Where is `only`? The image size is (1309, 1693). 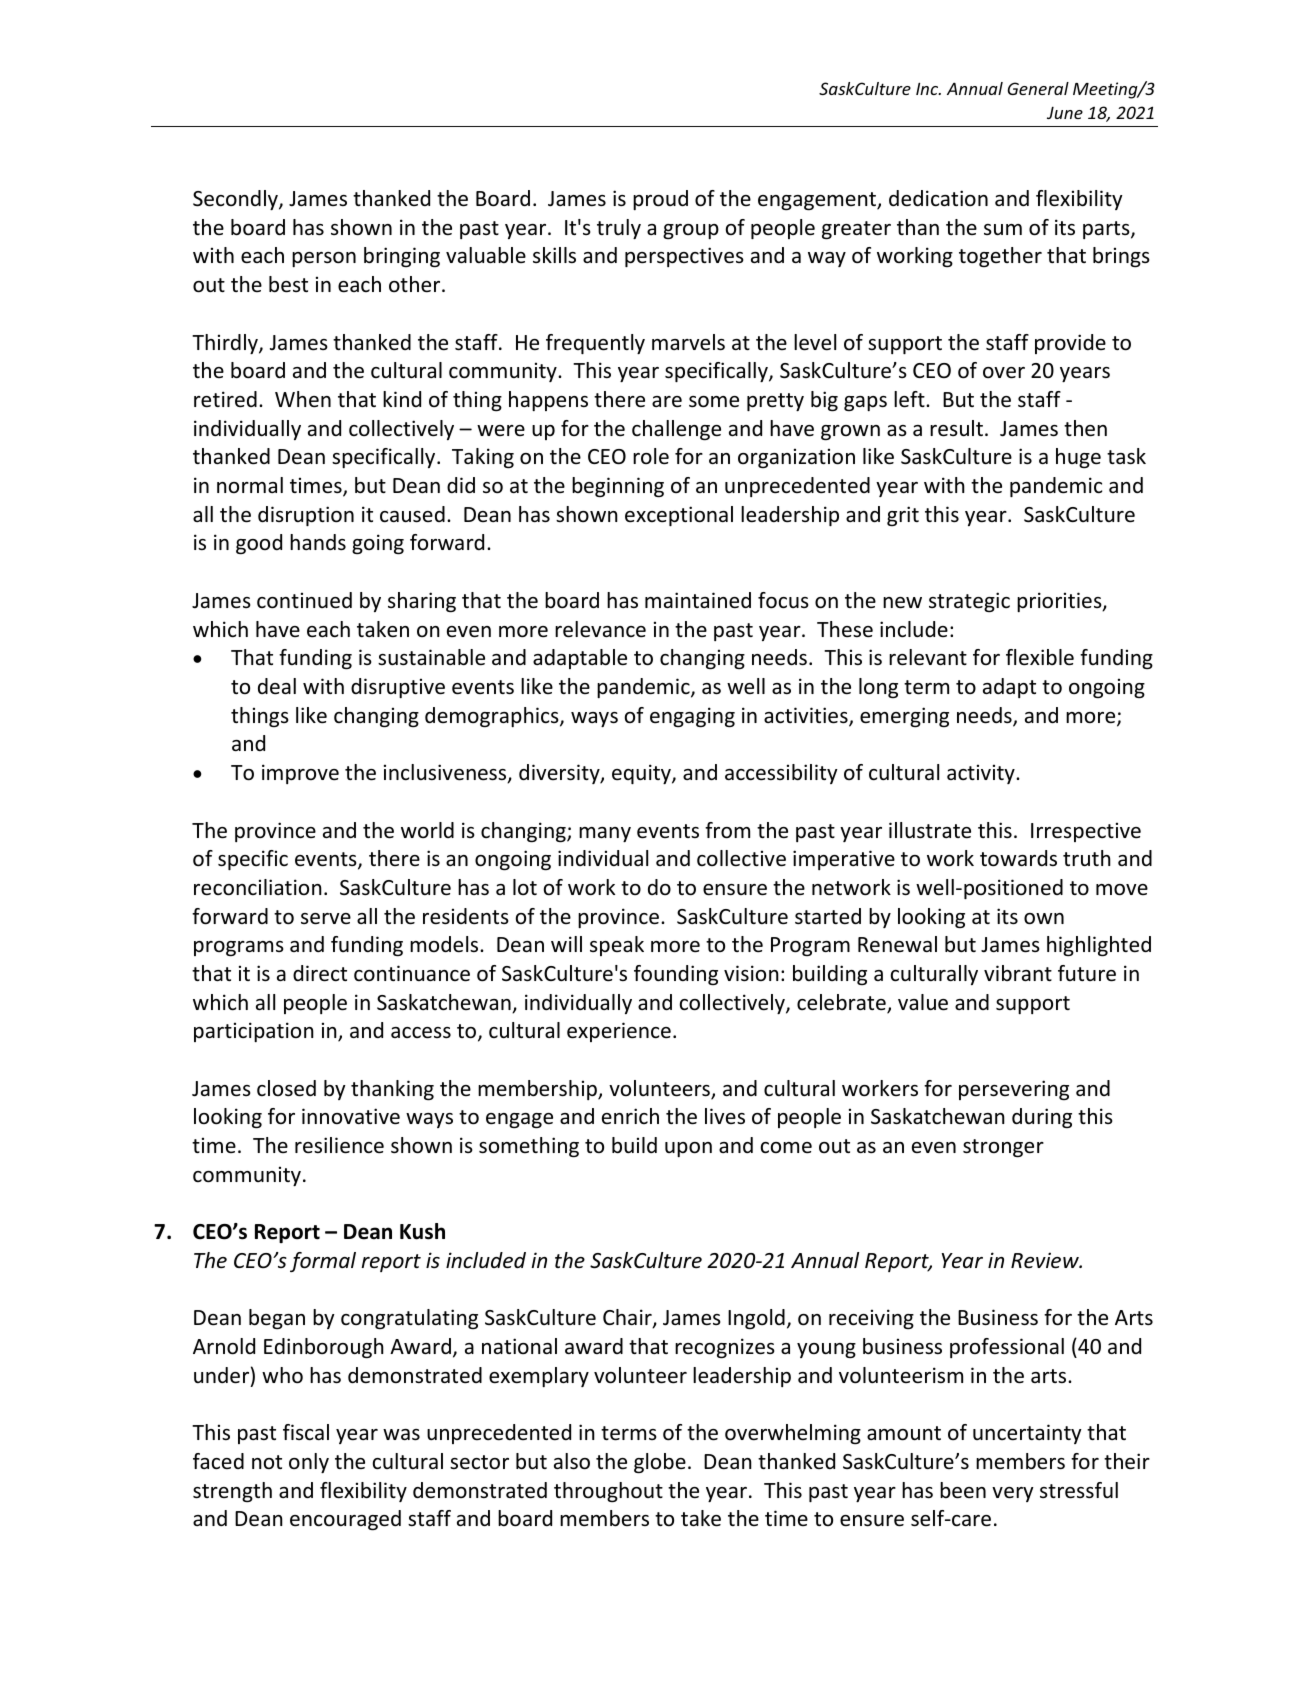
only is located at coordinates (309, 1463).
